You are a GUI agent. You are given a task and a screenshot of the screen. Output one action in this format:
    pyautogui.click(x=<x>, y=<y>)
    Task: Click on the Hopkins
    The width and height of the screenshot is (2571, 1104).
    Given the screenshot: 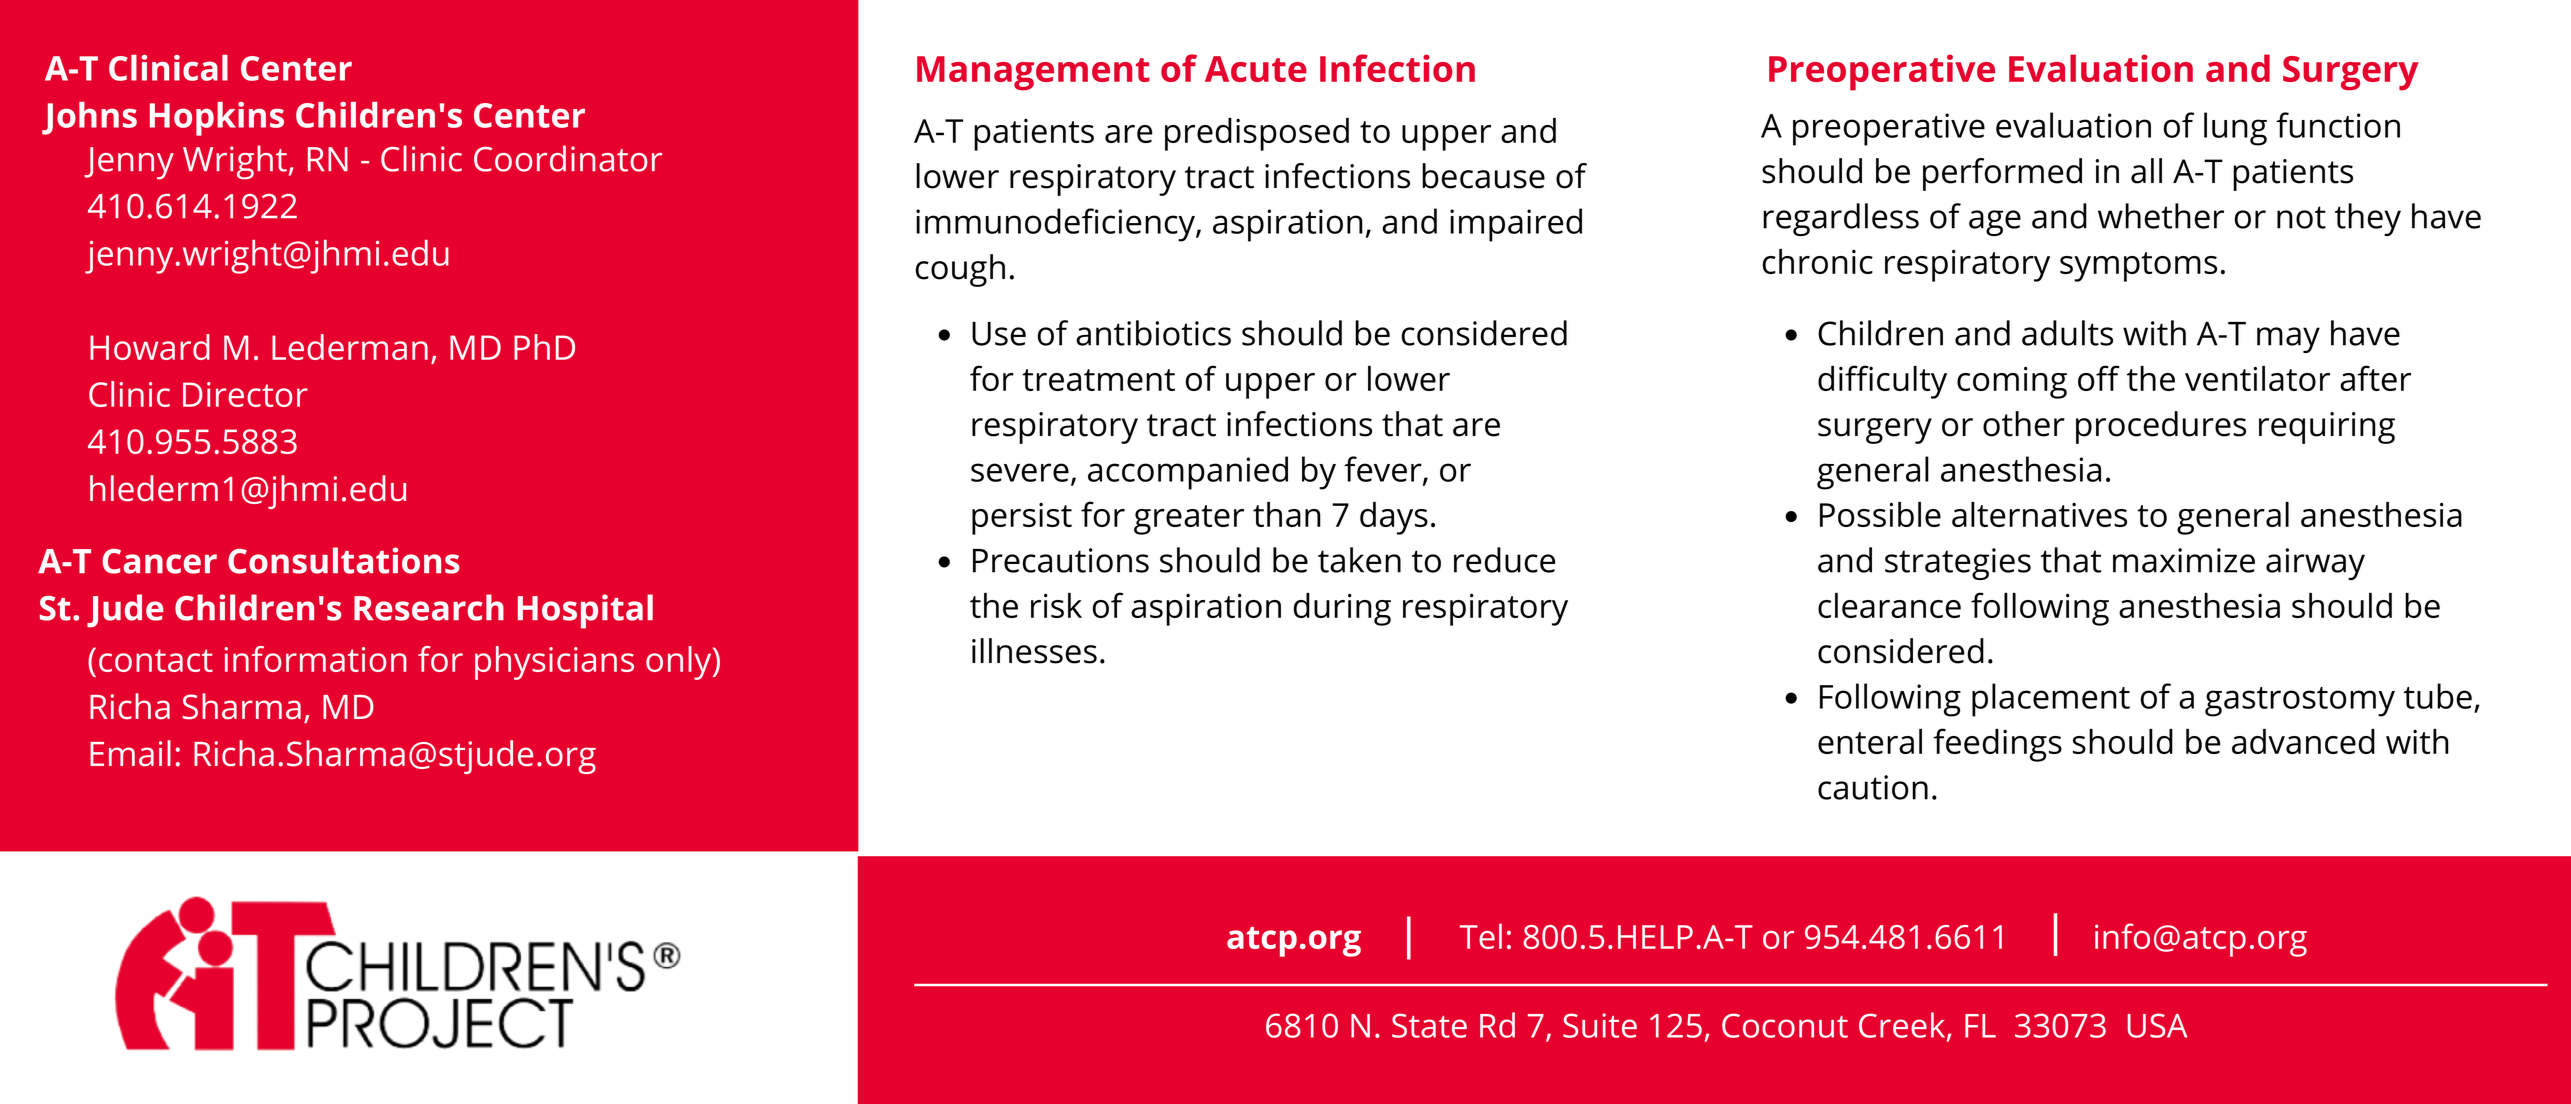 What is the action you would take?
    pyautogui.click(x=217, y=119)
